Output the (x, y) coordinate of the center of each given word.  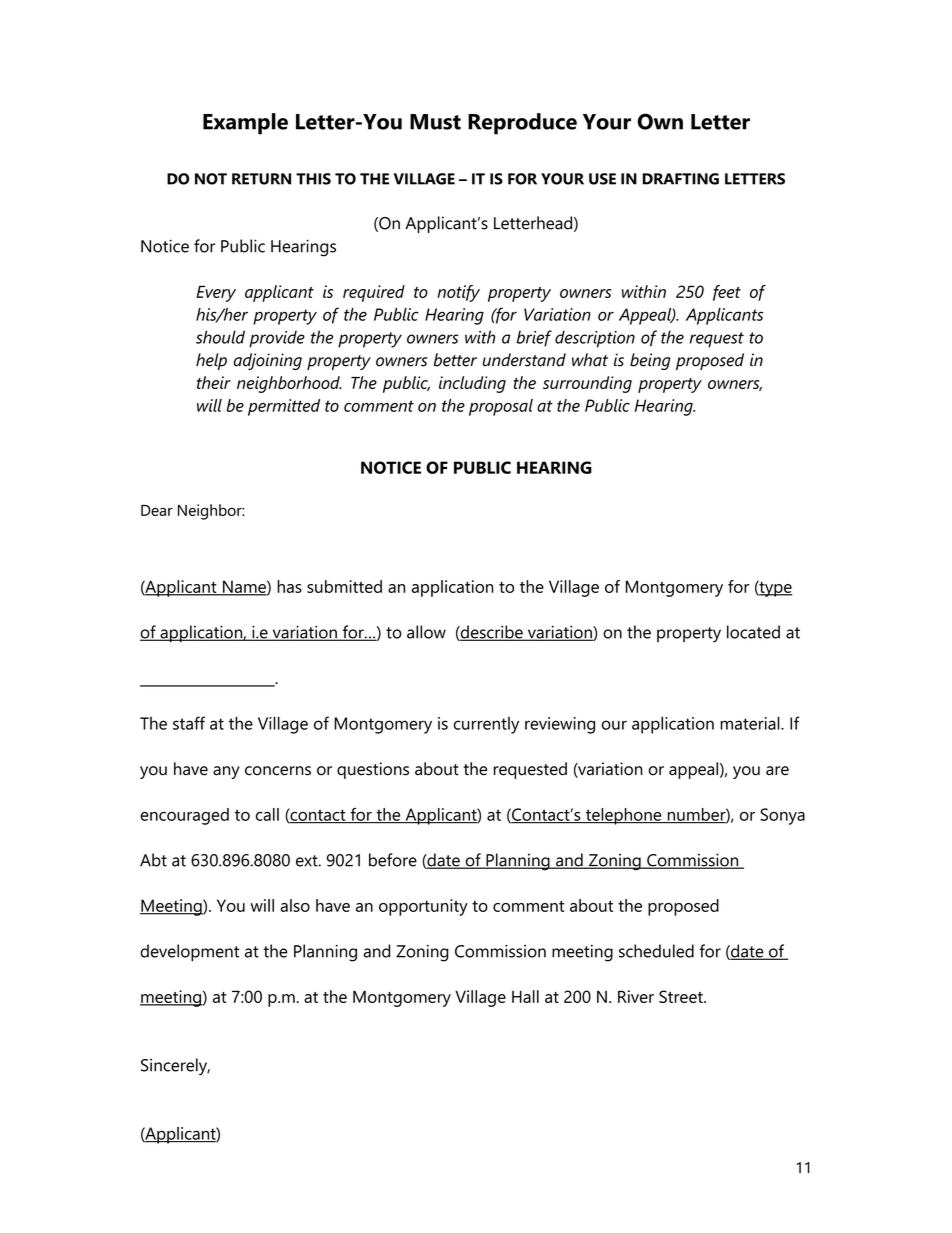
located (753, 632)
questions (373, 770)
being (650, 361)
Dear (157, 510)
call (267, 814)
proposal (501, 407)
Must (435, 122)
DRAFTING (681, 179)
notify (458, 293)
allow (426, 632)
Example (245, 124)
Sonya (782, 816)
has (289, 586)
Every (216, 293)
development (189, 953)
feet (727, 293)
